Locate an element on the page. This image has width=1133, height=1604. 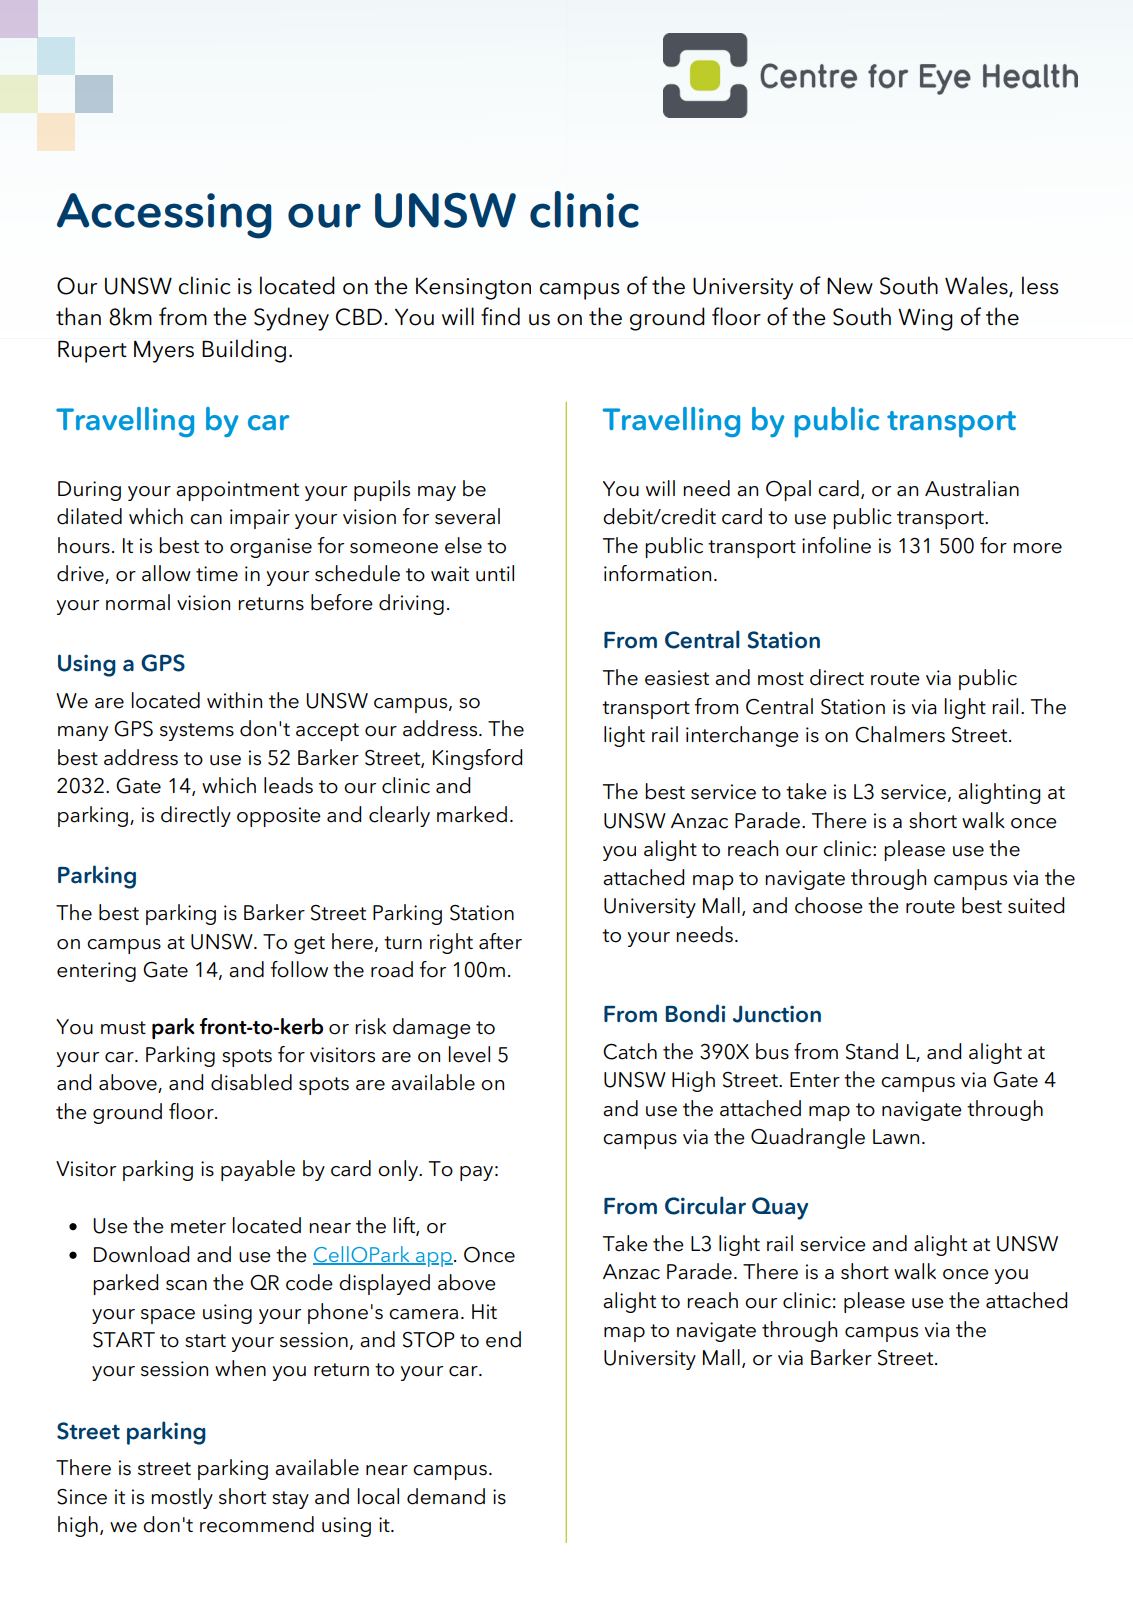
demand is located at coordinates (446, 1496).
